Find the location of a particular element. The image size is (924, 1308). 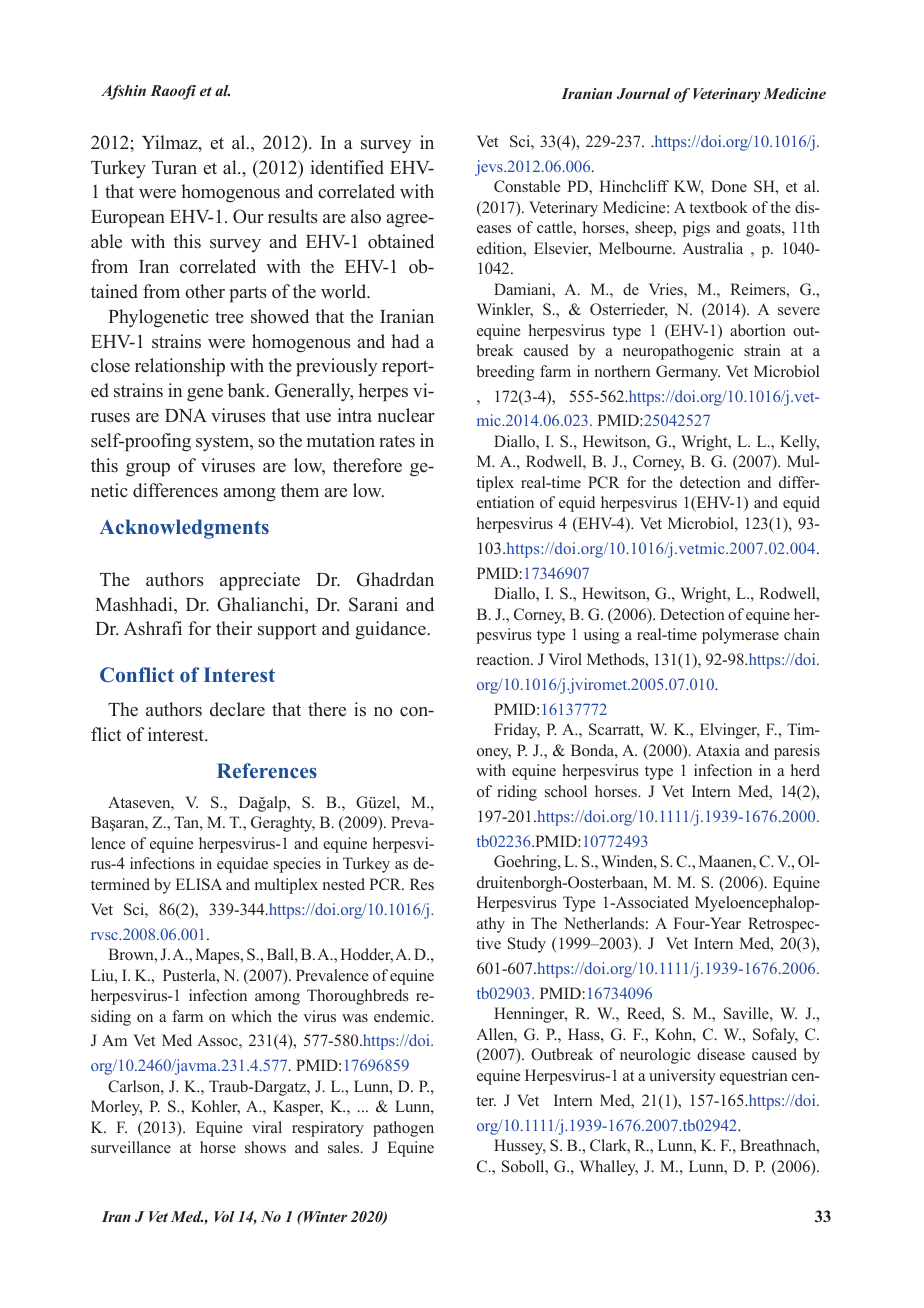

their is located at coordinates (234, 628).
